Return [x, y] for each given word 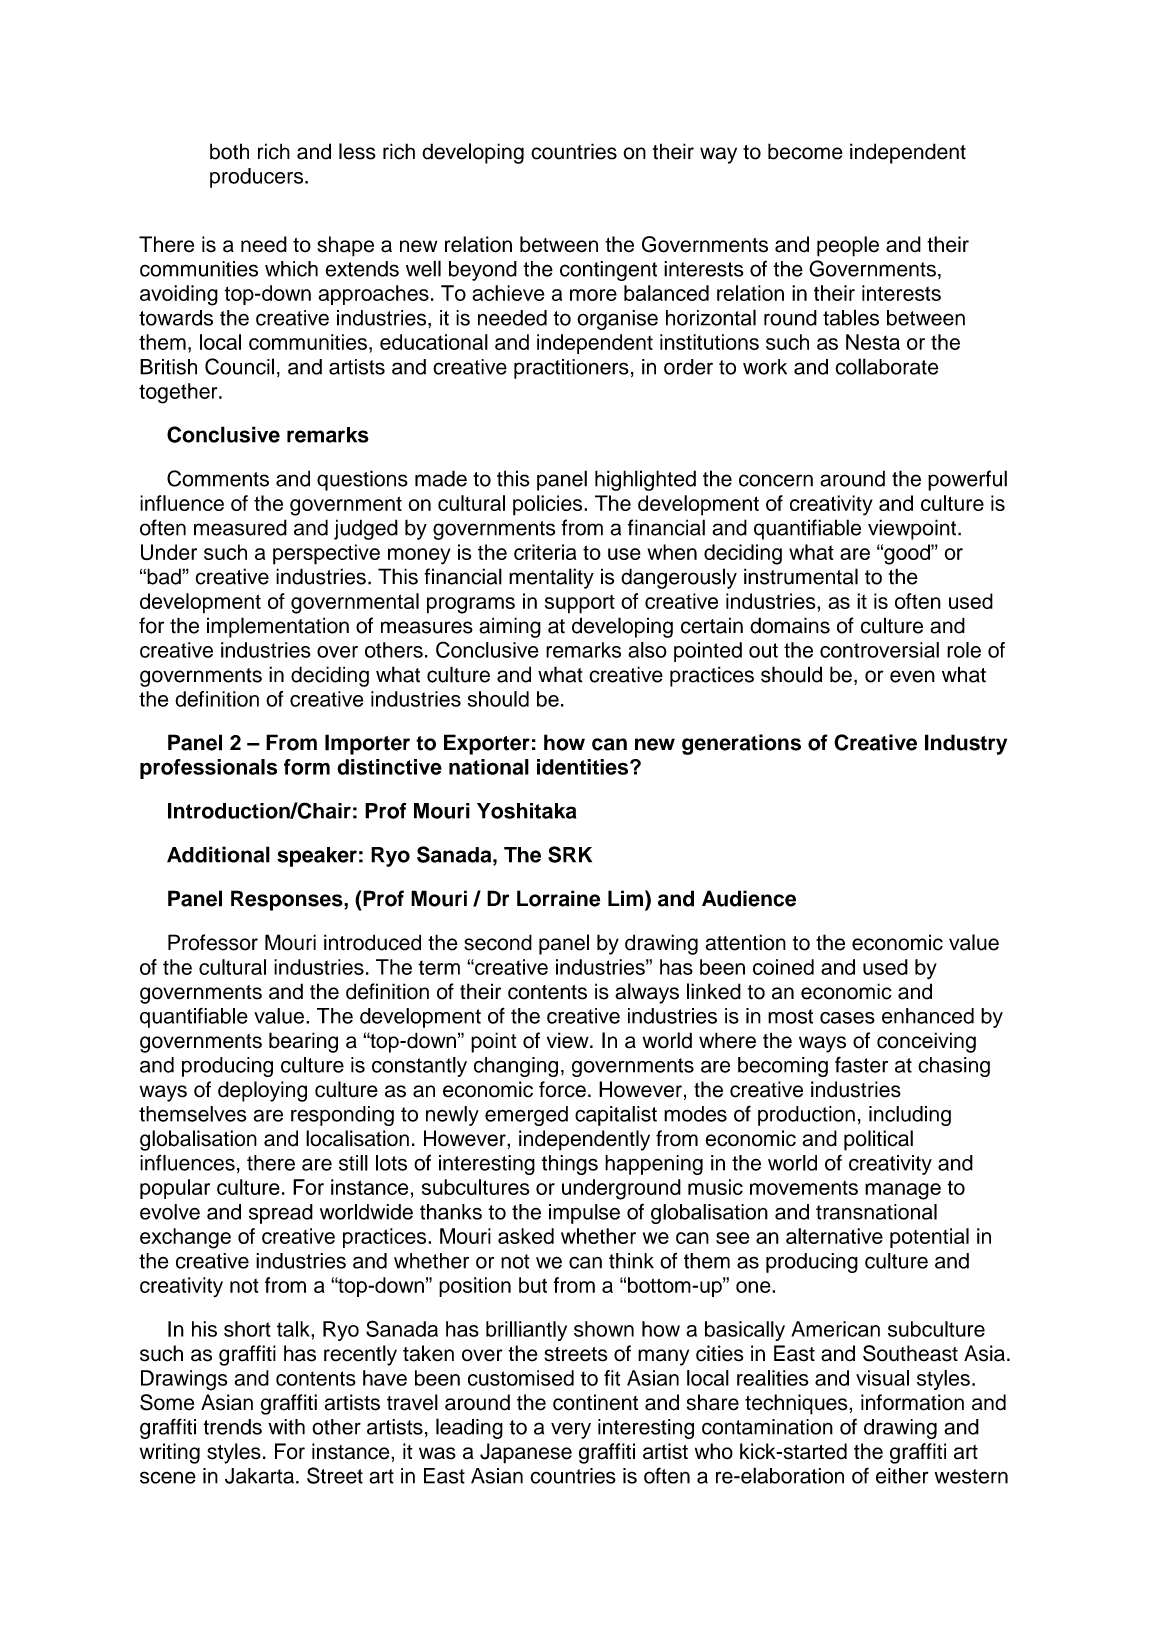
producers [258, 178]
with [286, 1427]
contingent [608, 271]
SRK [570, 854]
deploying [262, 1091]
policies [549, 505]
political [878, 1140]
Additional [218, 854]
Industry [966, 744]
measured [240, 527]
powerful [967, 480]
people [848, 246]
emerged [526, 1116]
